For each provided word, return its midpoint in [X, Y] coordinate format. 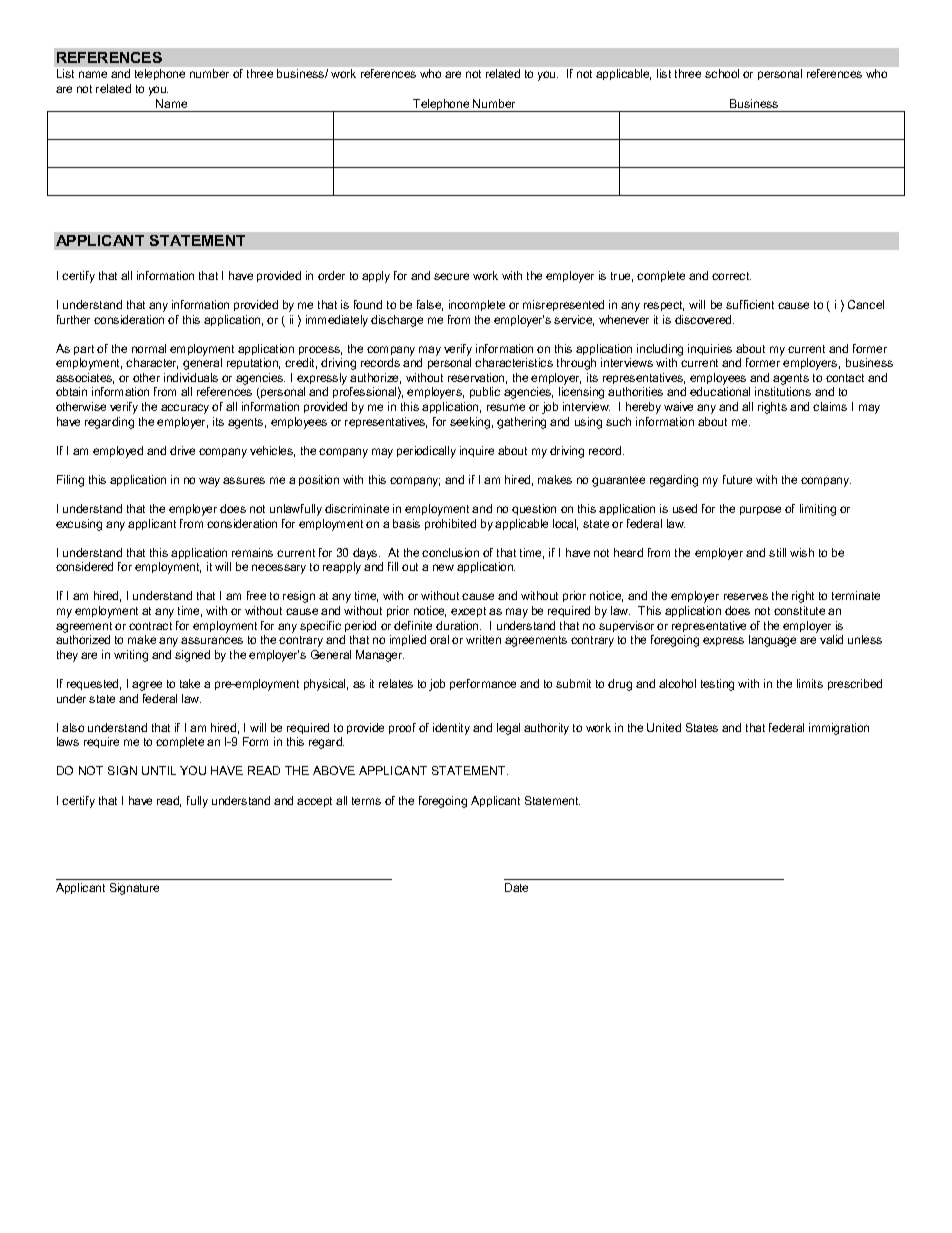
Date [516, 887]
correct [731, 276]
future [737, 479]
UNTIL [159, 770]
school [722, 73]
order [331, 275]
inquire [477, 451]
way [209, 482]
